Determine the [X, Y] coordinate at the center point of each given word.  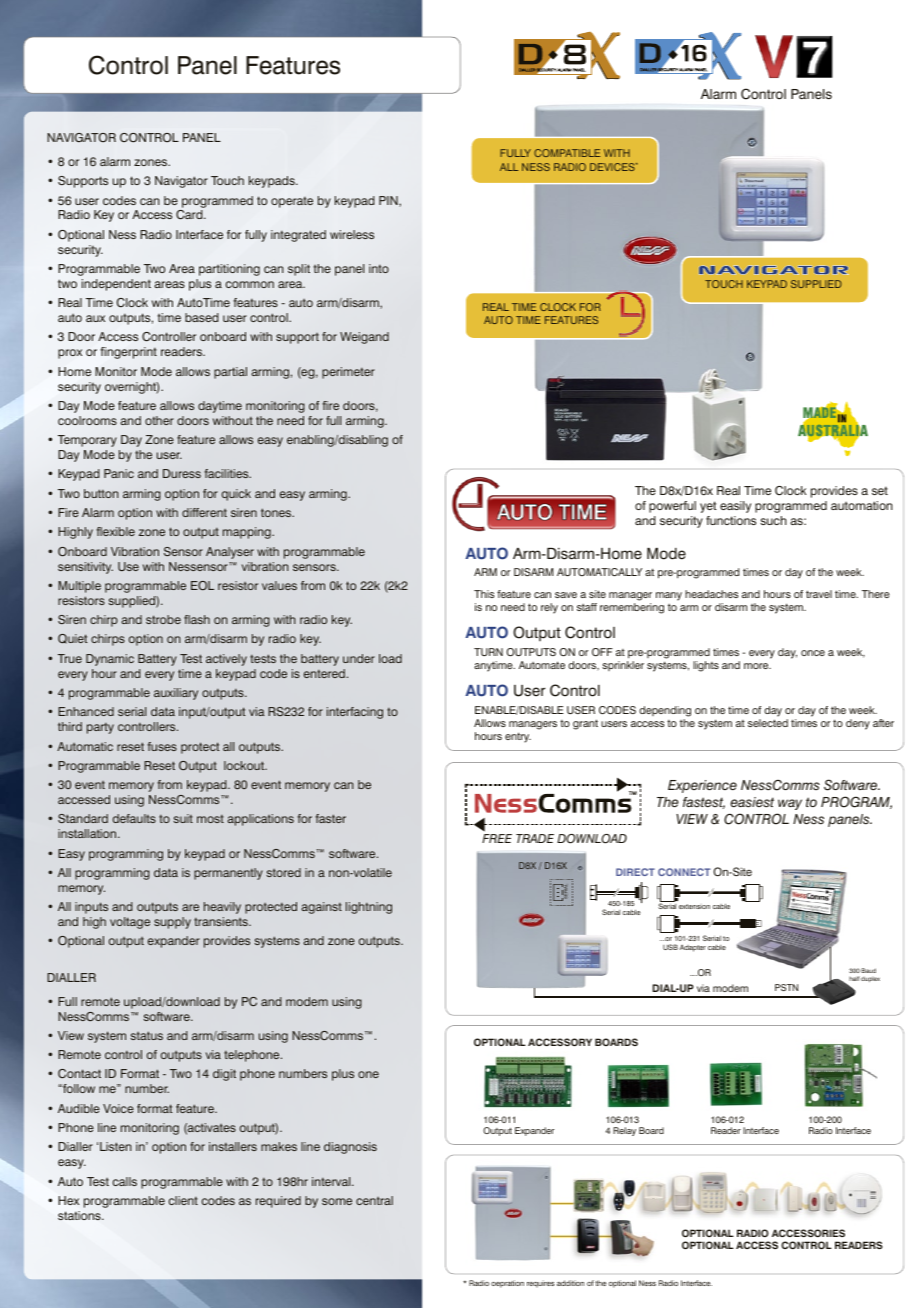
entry [518, 737]
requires [541, 1284]
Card [190, 214]
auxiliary [176, 694]
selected [768, 723]
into [379, 268]
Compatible [567, 153]
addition [570, 1283]
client [183, 1200]
